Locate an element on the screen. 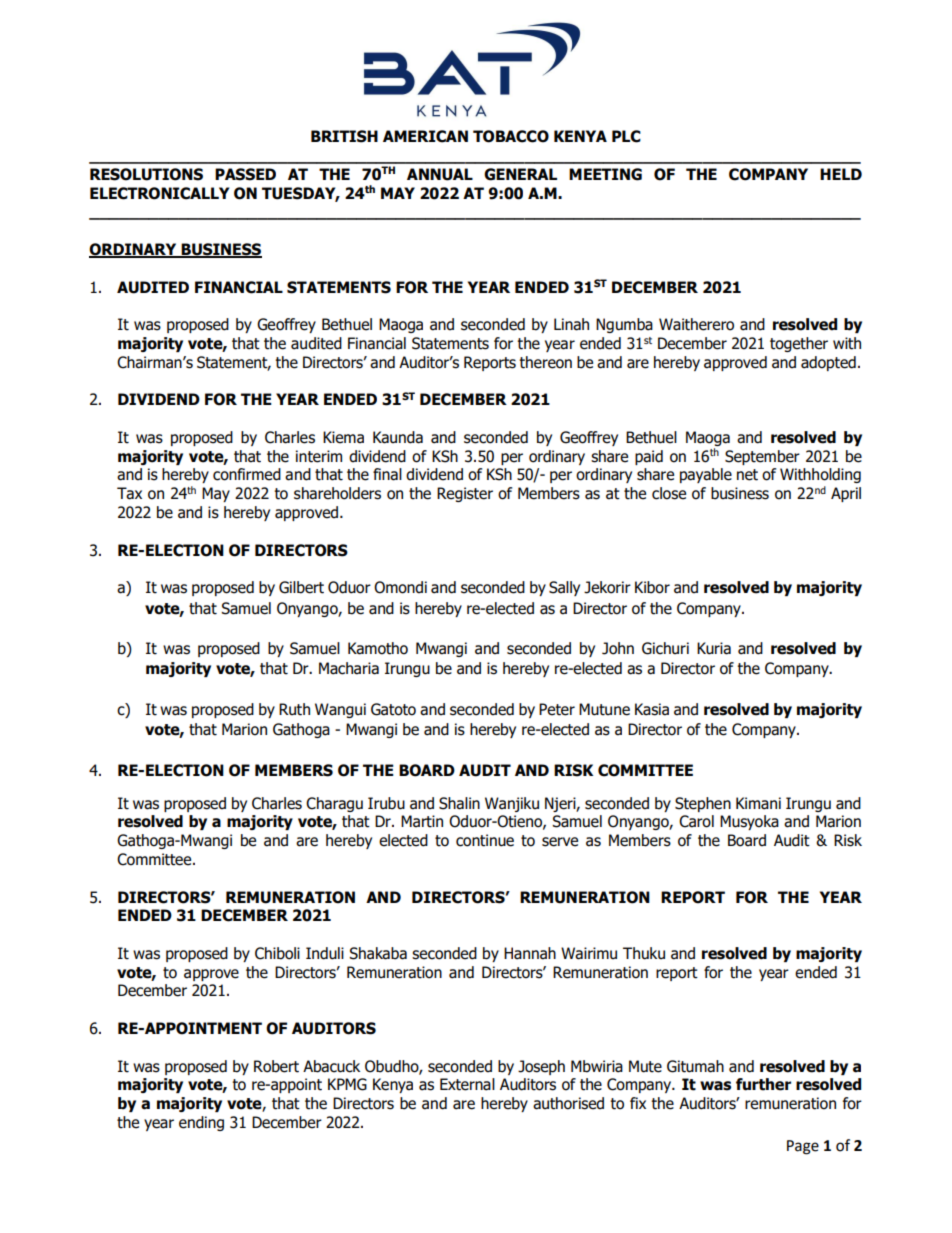 The height and width of the screenshot is (1233, 952). Gilbert is located at coordinates (301, 587).
